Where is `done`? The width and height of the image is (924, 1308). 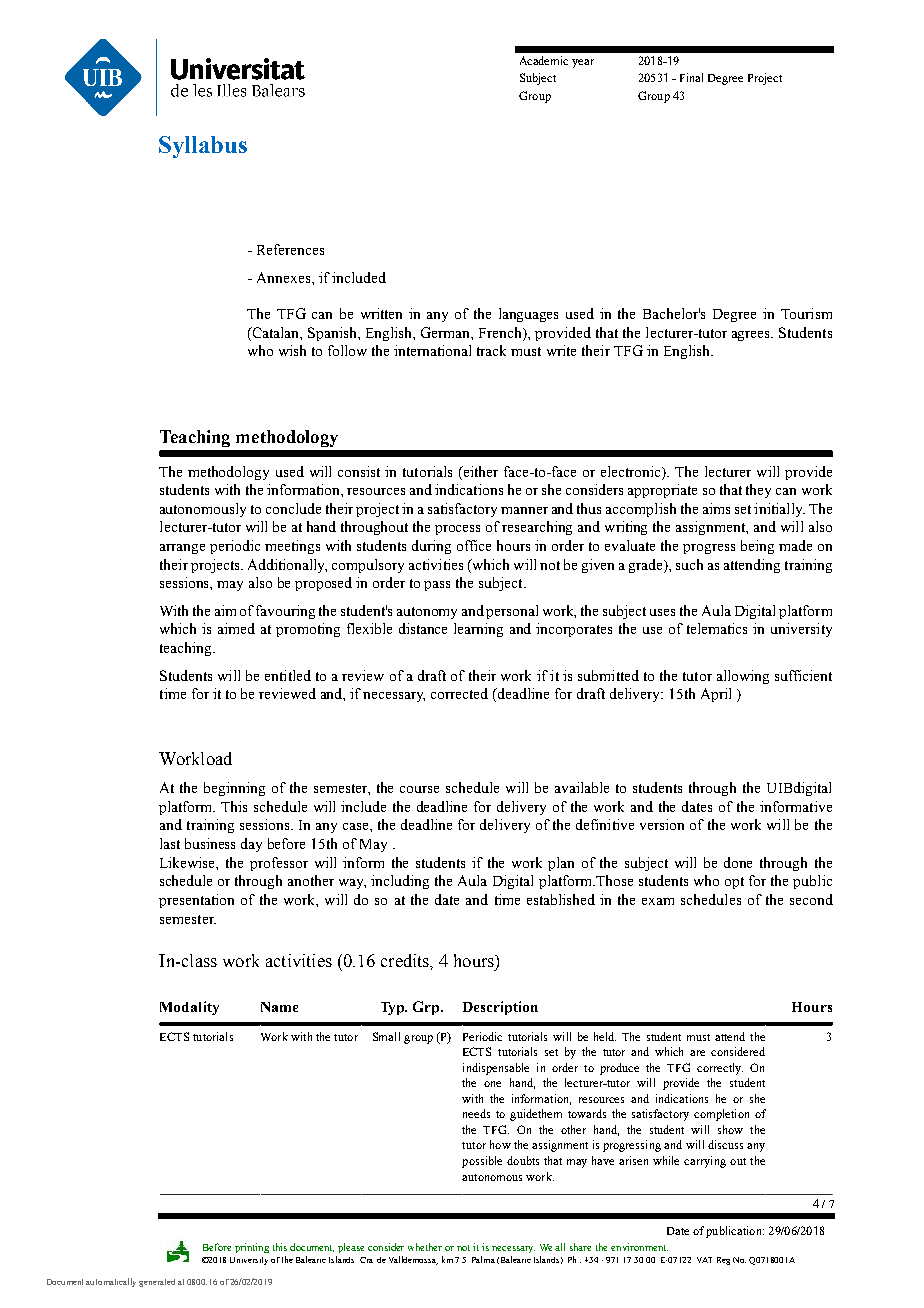
done is located at coordinates (738, 862).
